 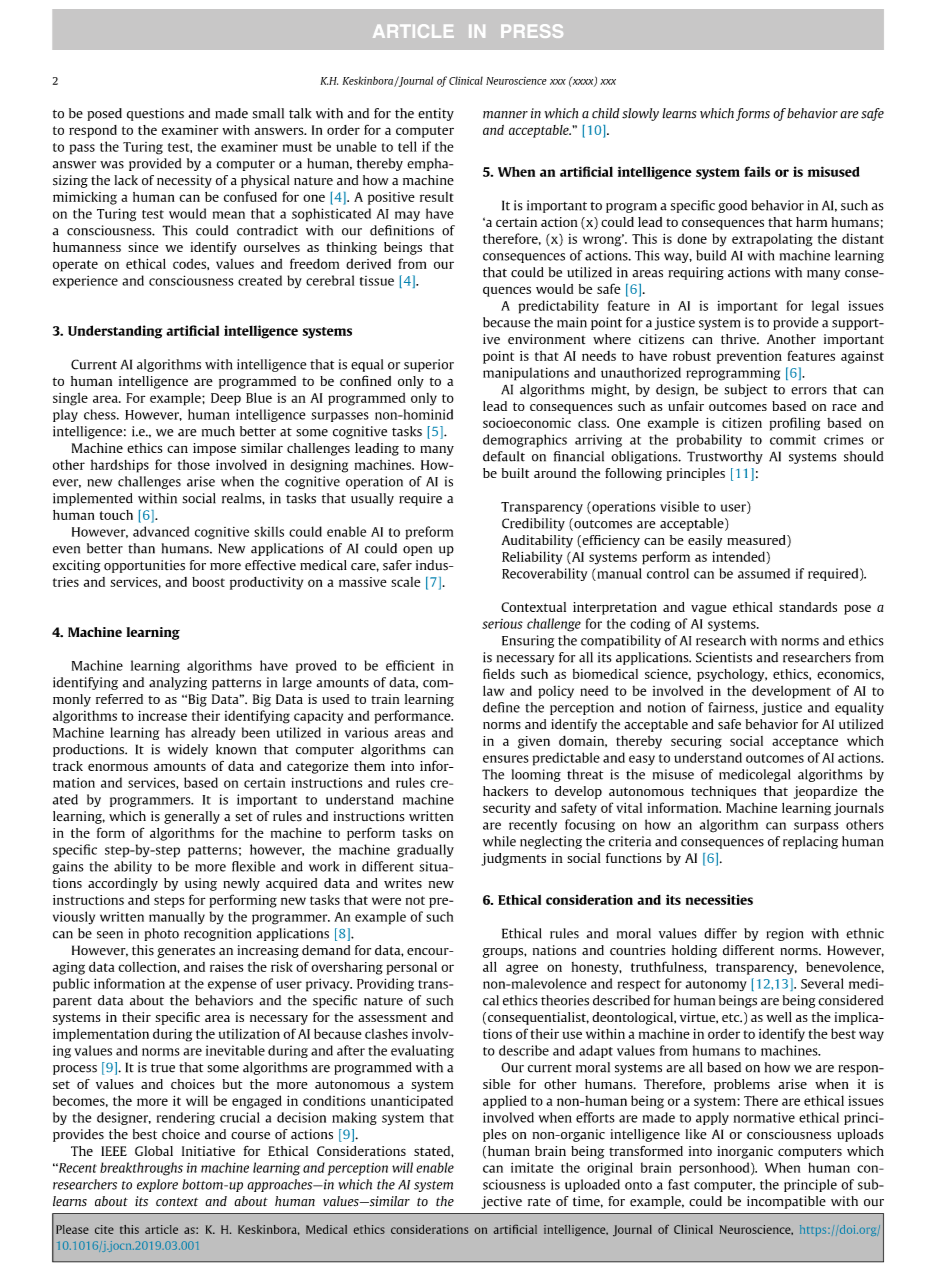 I want to click on necessity, so click(x=184, y=181).
